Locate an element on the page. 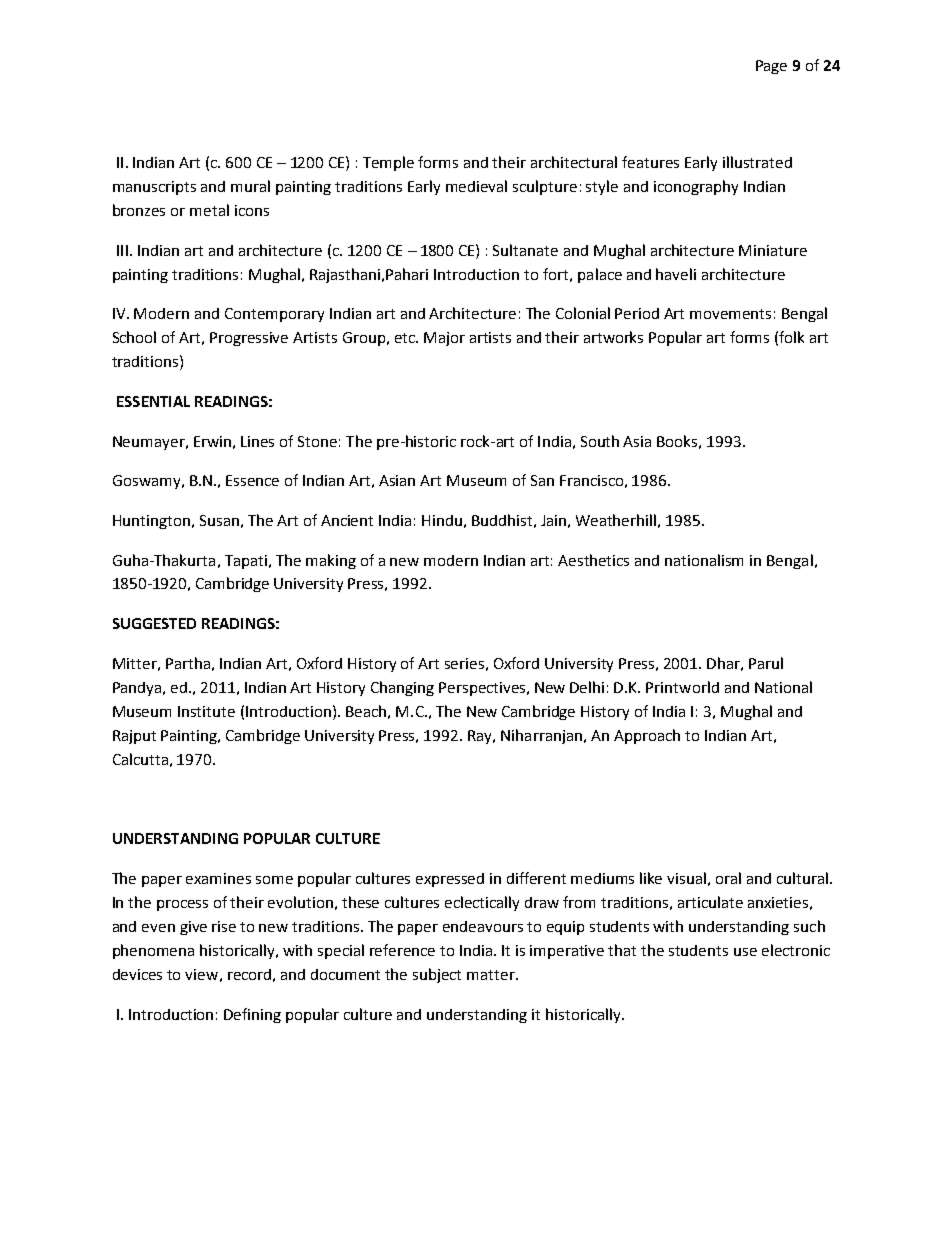 The width and height of the document is (952, 1233). Temple is located at coordinates (388, 163).
